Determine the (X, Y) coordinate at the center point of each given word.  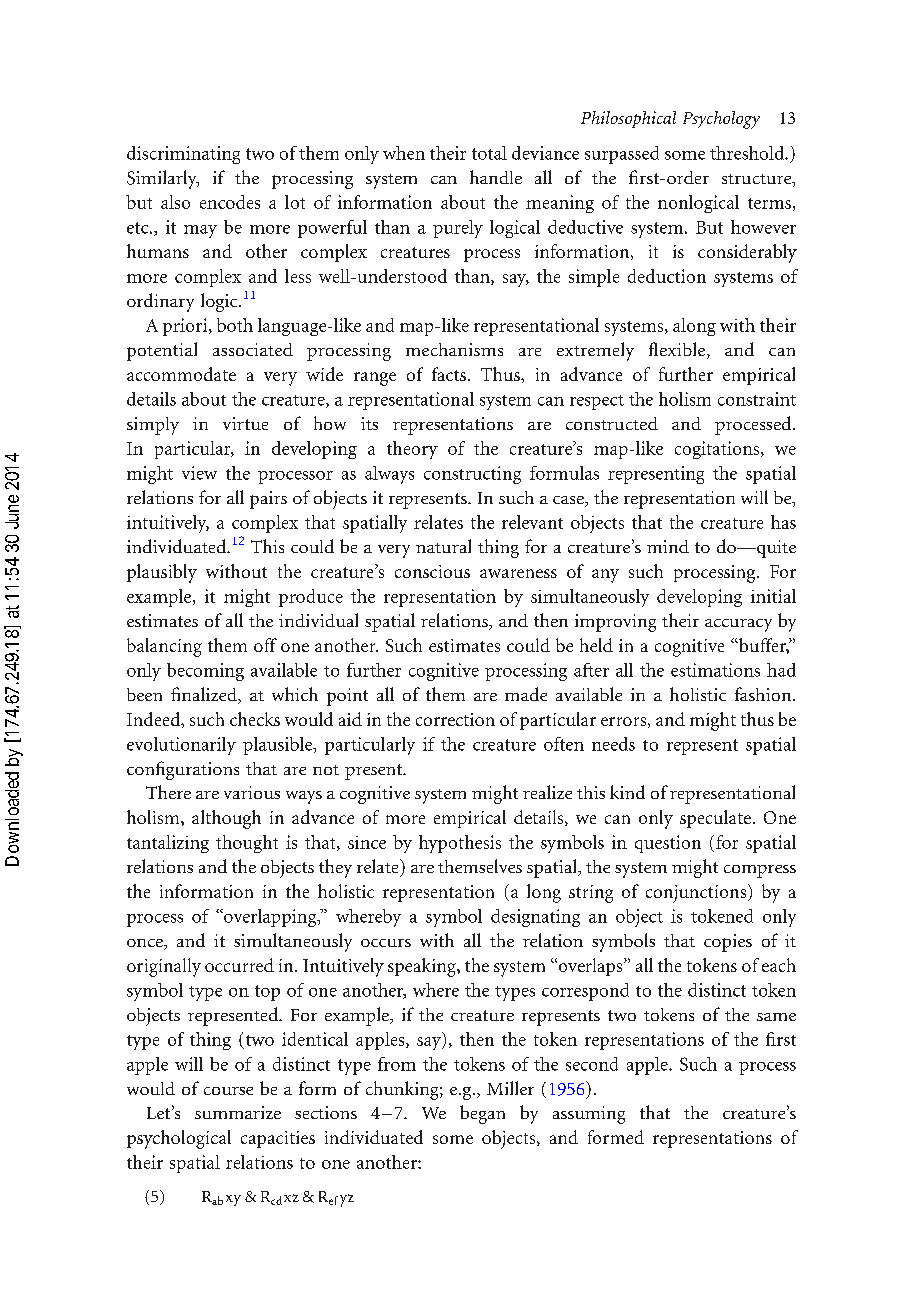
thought (247, 844)
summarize (238, 1112)
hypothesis (460, 844)
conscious (432, 571)
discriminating (183, 155)
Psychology (721, 120)
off (265, 645)
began (482, 1114)
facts (449, 374)
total (489, 153)
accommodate (181, 374)
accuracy (738, 625)
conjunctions (697, 893)
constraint (757, 399)
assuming (589, 1115)
